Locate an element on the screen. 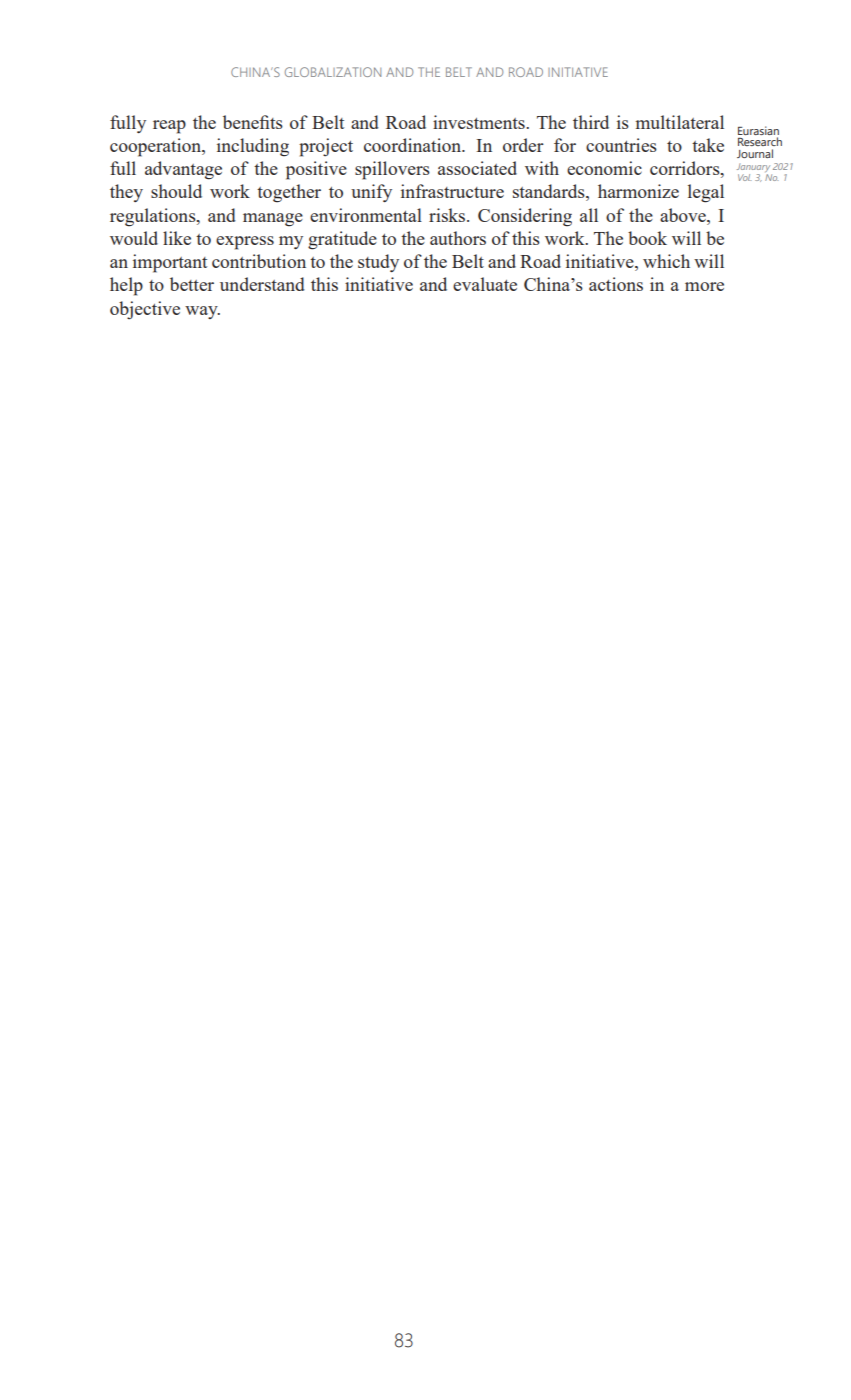 This screenshot has height=1400, width=851. like is located at coordinates (177, 238).
